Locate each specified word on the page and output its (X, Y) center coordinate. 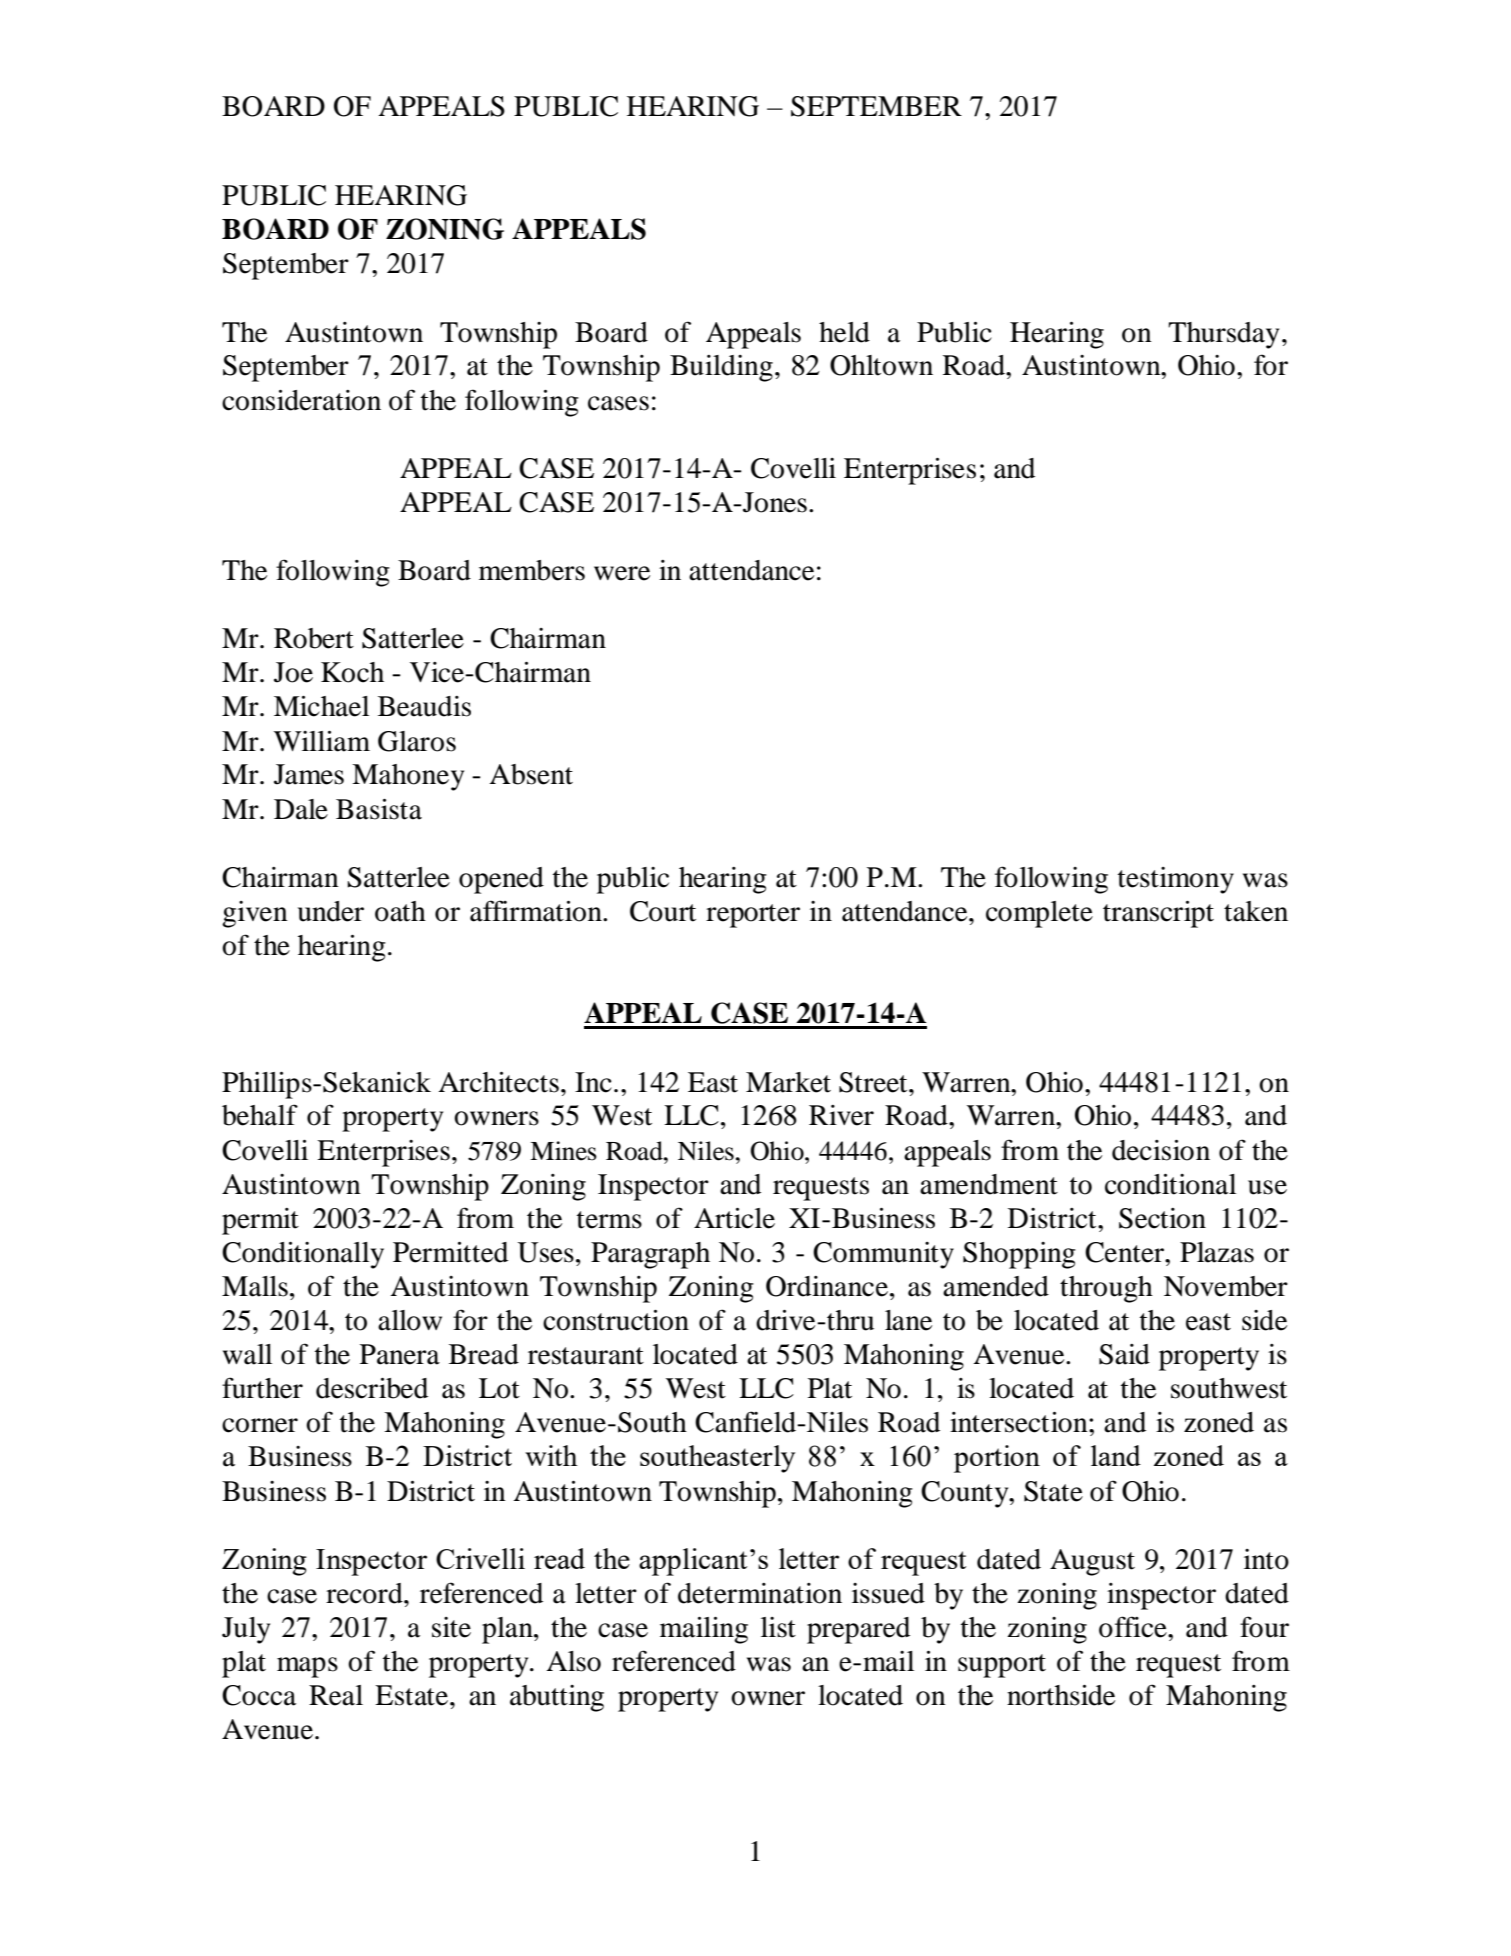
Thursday (1223, 335)
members (532, 570)
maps (307, 1667)
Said (1124, 1354)
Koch (352, 672)
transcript (1158, 914)
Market (788, 1082)
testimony (1176, 880)
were (622, 573)
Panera (400, 1354)
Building (721, 368)
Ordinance (828, 1286)
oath (400, 911)
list (778, 1627)
